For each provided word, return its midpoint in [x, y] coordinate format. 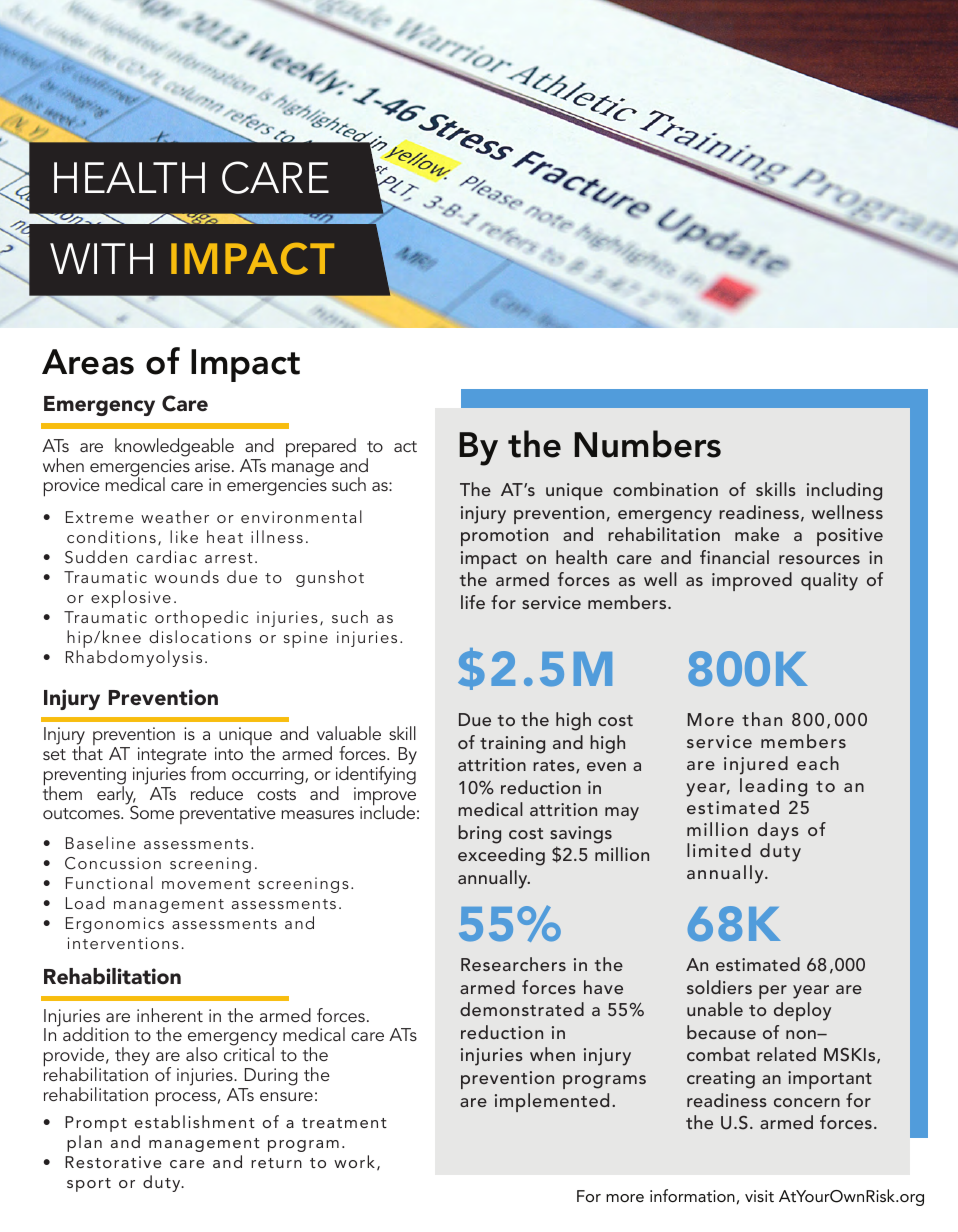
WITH [101, 258]
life [473, 602]
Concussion [113, 863]
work [354, 1161]
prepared [321, 448]
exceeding [501, 856]
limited [719, 850]
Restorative [113, 1162]
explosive [131, 599]
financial [734, 557]
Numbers [647, 444]
